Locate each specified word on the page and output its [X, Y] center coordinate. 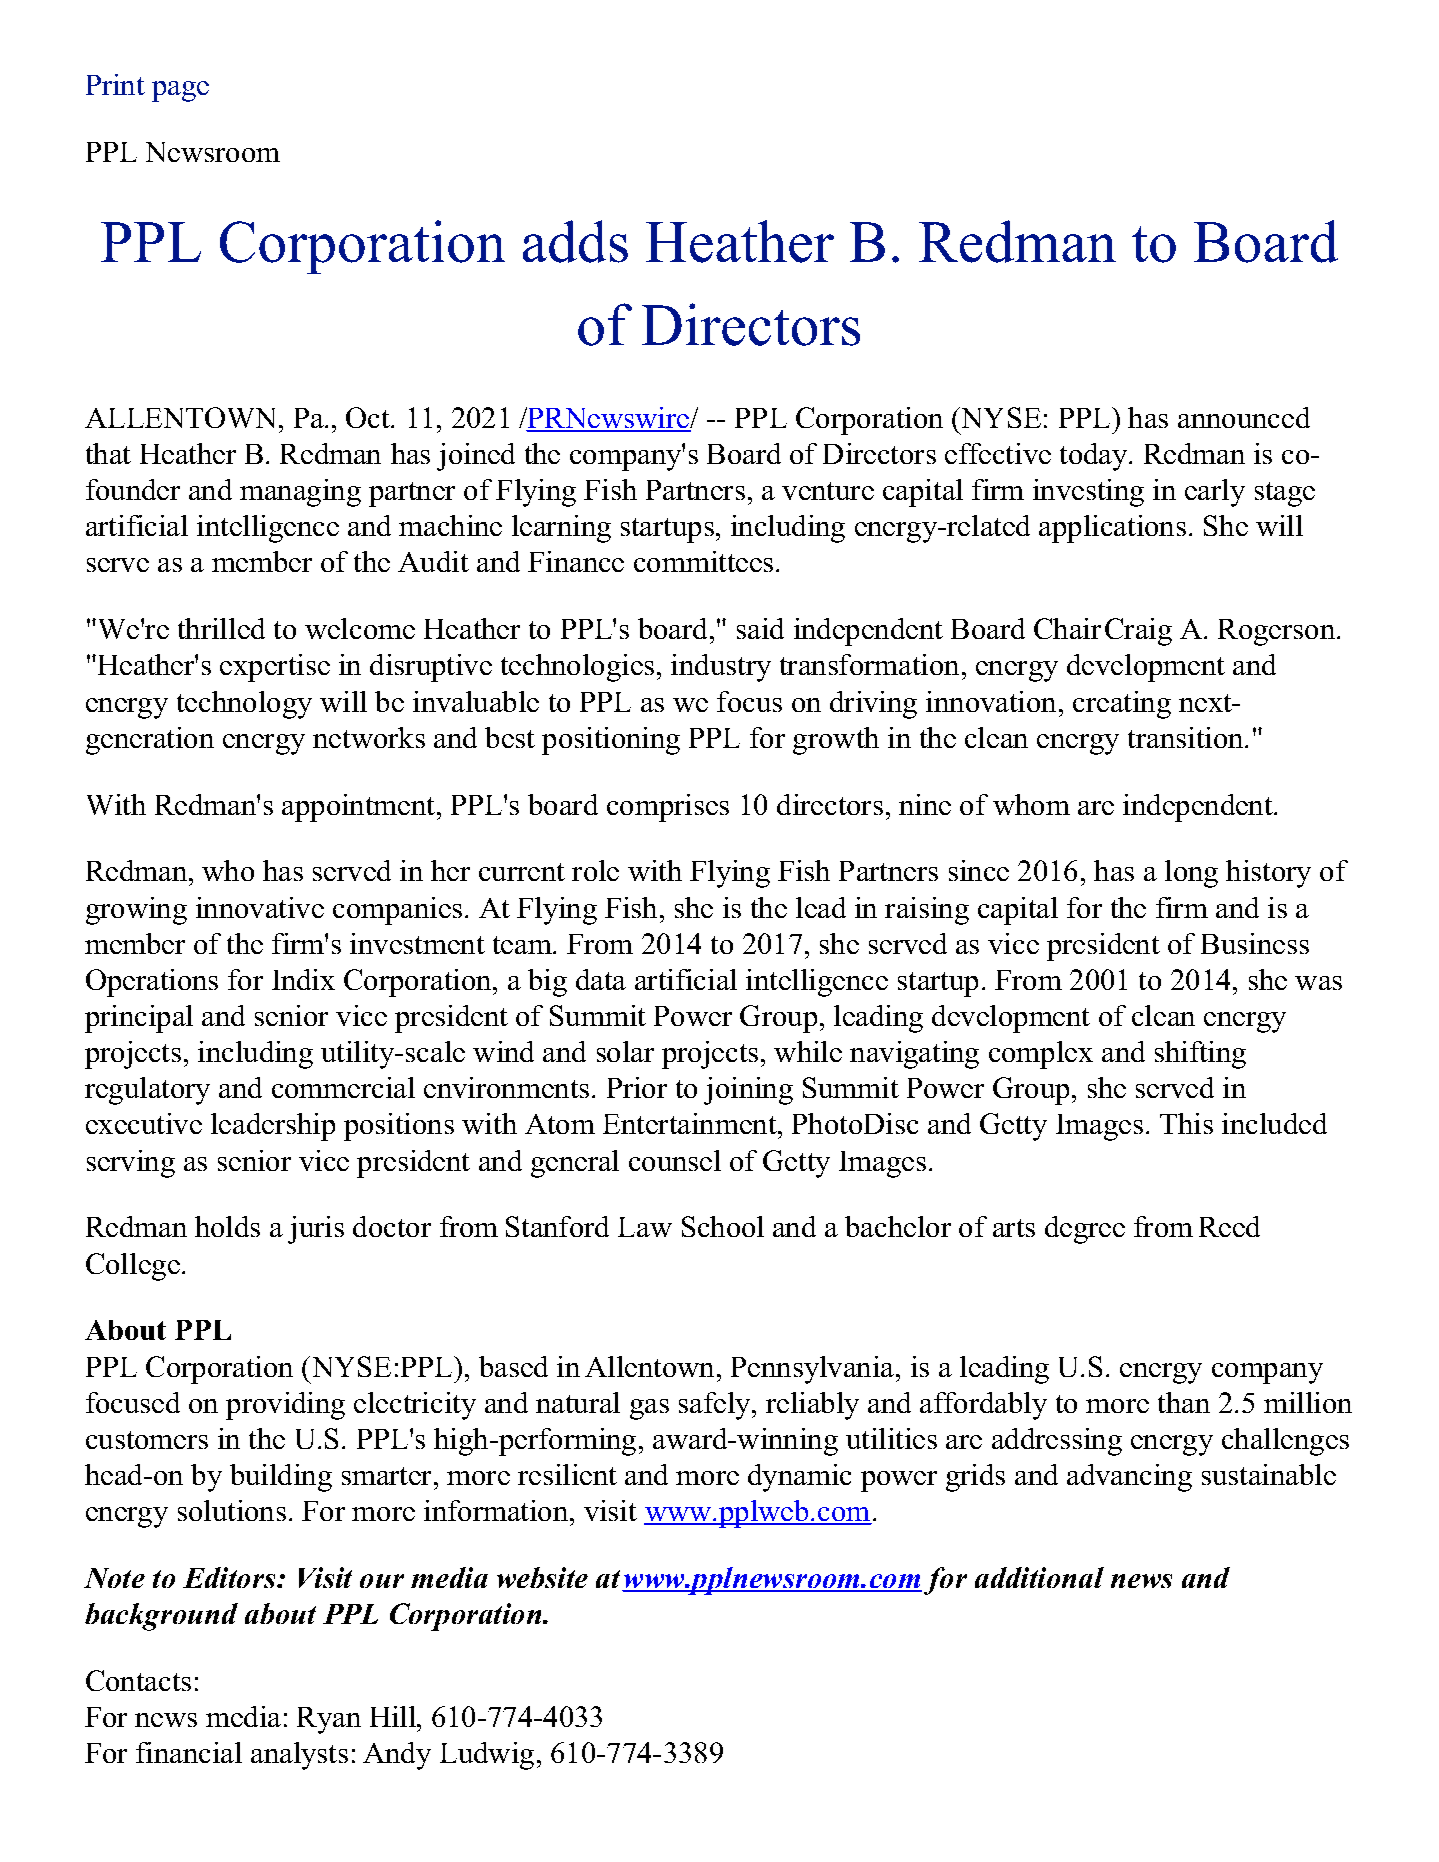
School [723, 1226]
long [1191, 874]
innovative [260, 907]
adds [575, 241]
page [180, 91]
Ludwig [487, 1756]
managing [300, 493]
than [1184, 1402]
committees [703, 561]
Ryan [329, 1720]
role [595, 870]
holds [227, 1226]
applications [1112, 529]
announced [1244, 417]
